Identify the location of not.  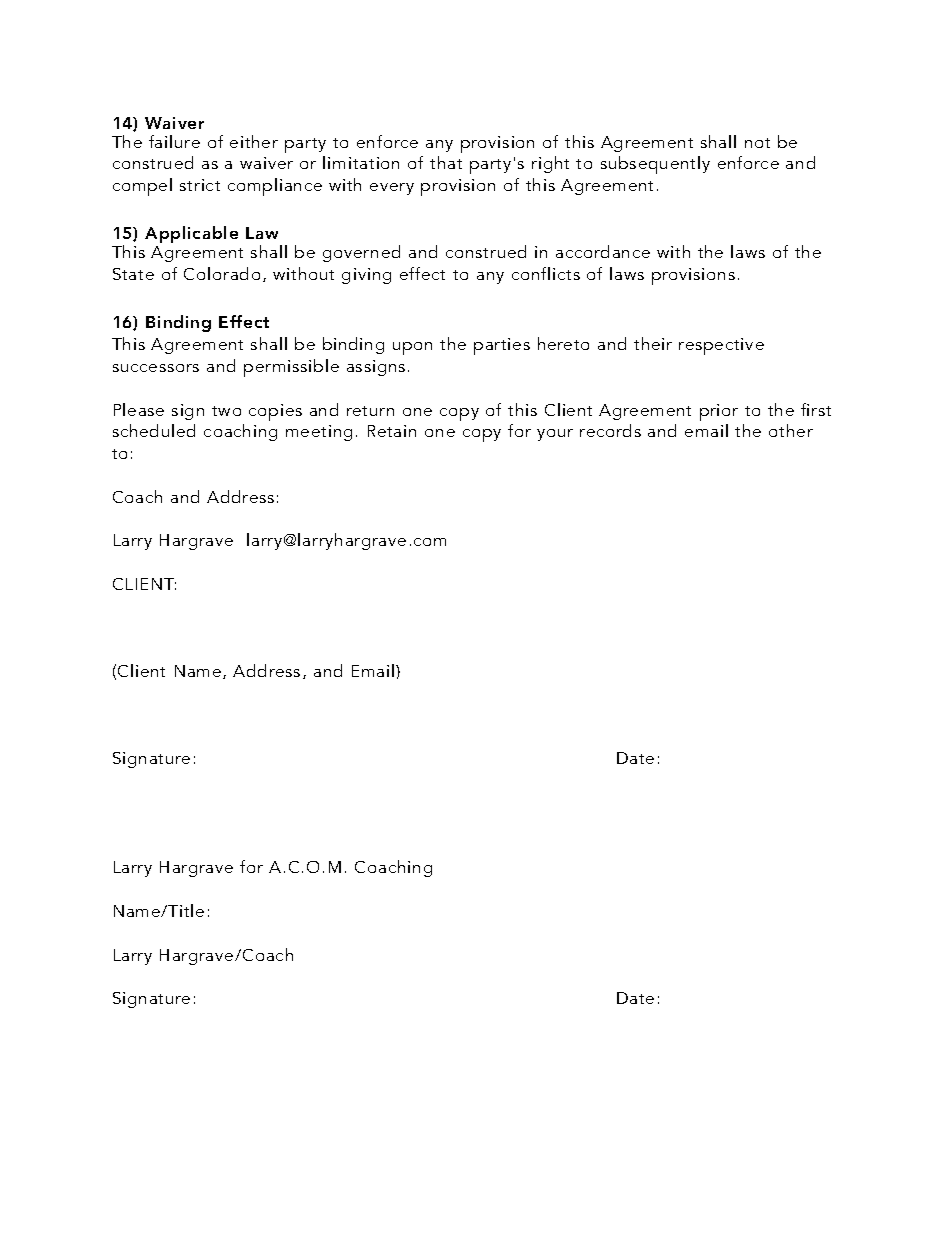
(757, 143).
